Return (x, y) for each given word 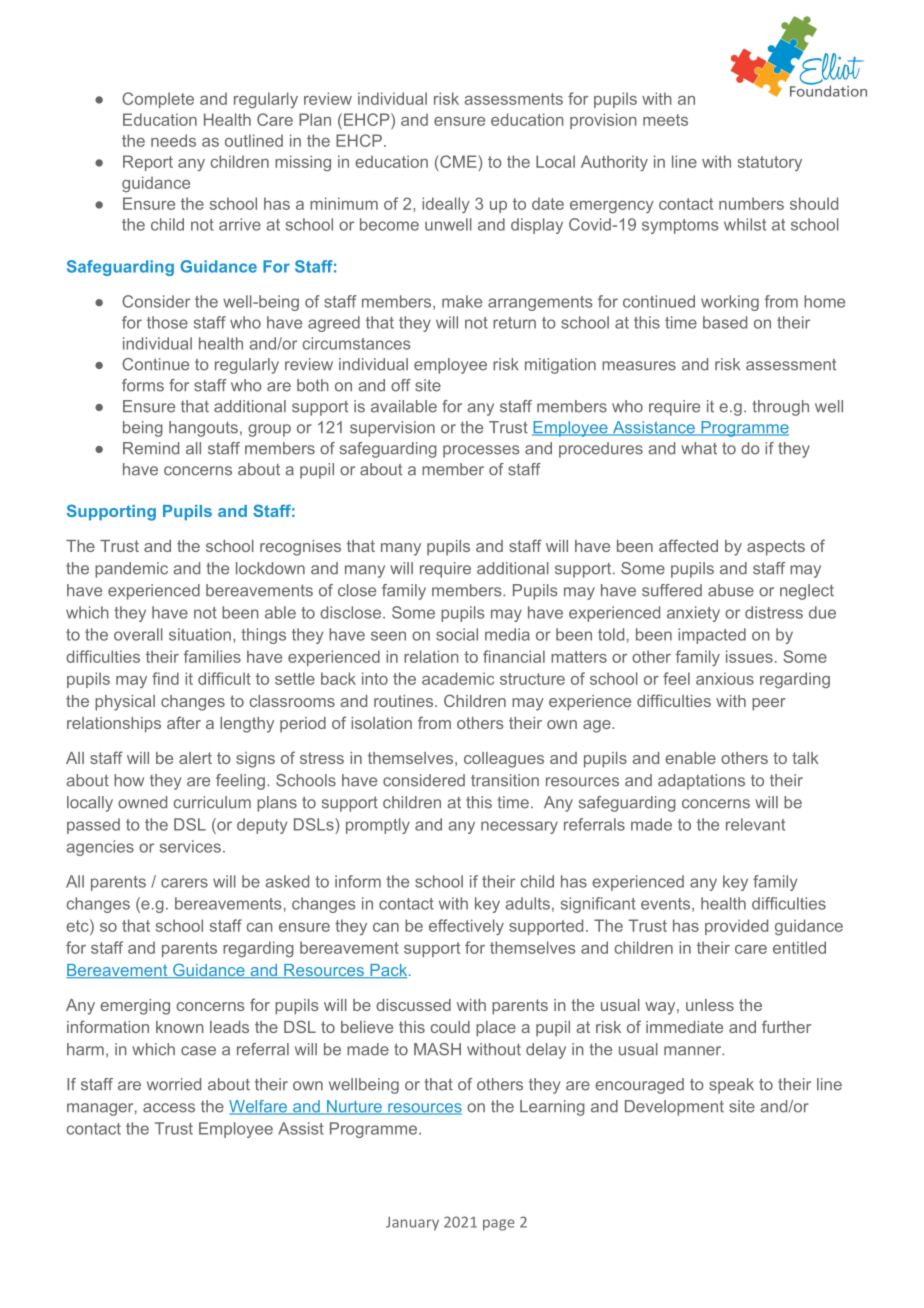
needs (173, 140)
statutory (770, 163)
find (165, 678)
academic (458, 678)
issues (749, 656)
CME (458, 161)
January (412, 1224)
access (169, 1108)
